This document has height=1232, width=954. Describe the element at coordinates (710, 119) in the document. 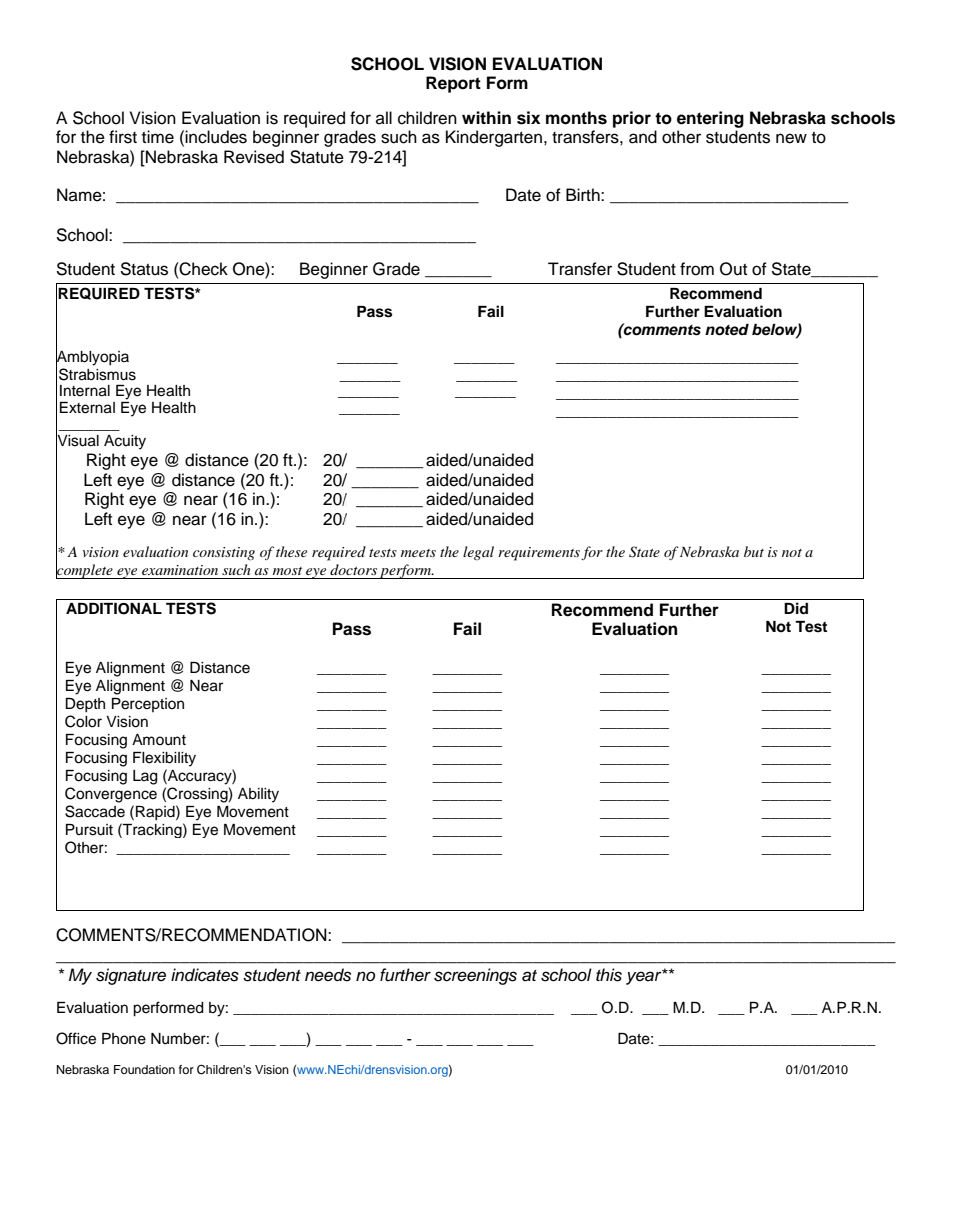

I see `entering` at that location.
